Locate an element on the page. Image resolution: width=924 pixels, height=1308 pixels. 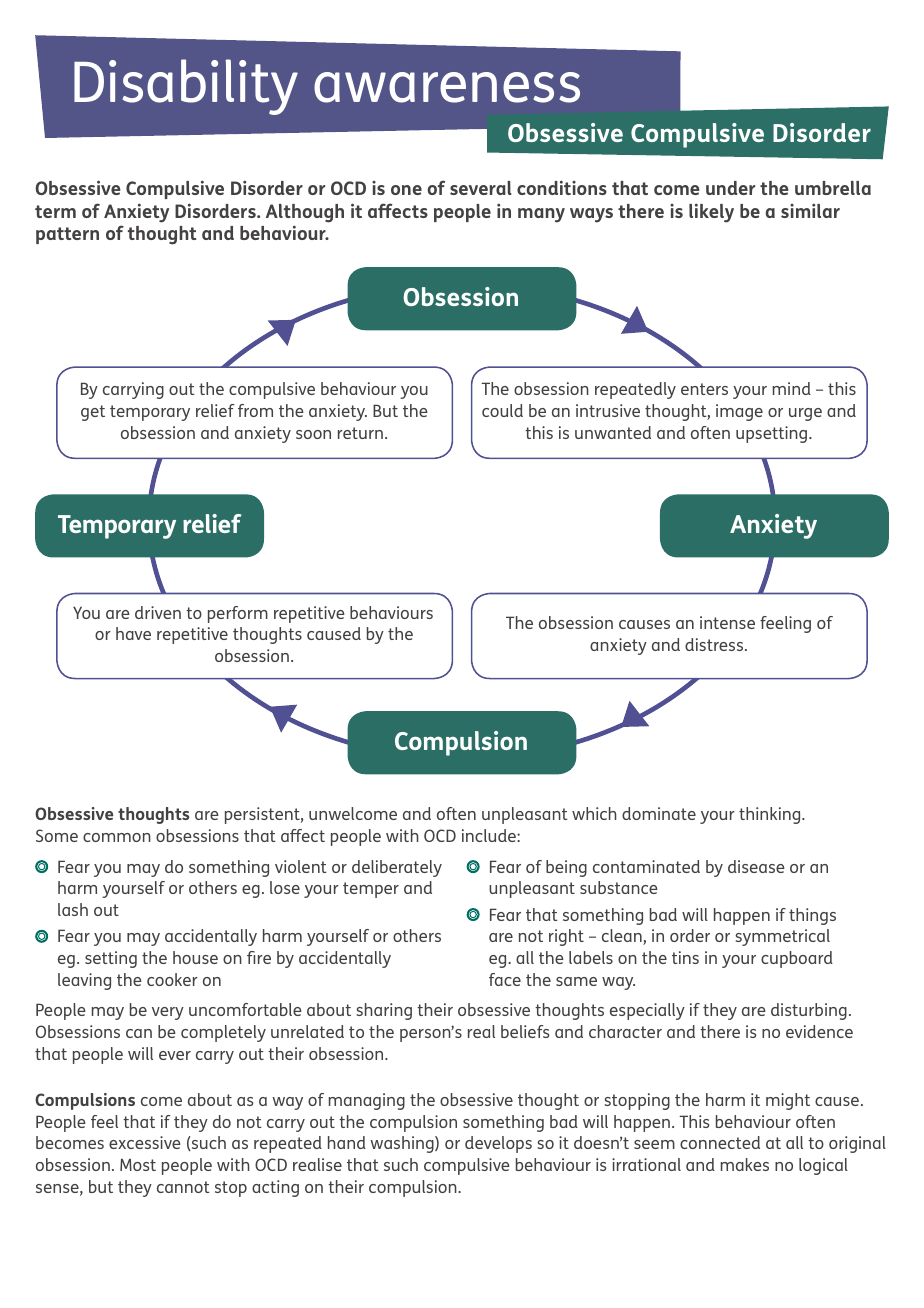
could is located at coordinates (502, 410).
